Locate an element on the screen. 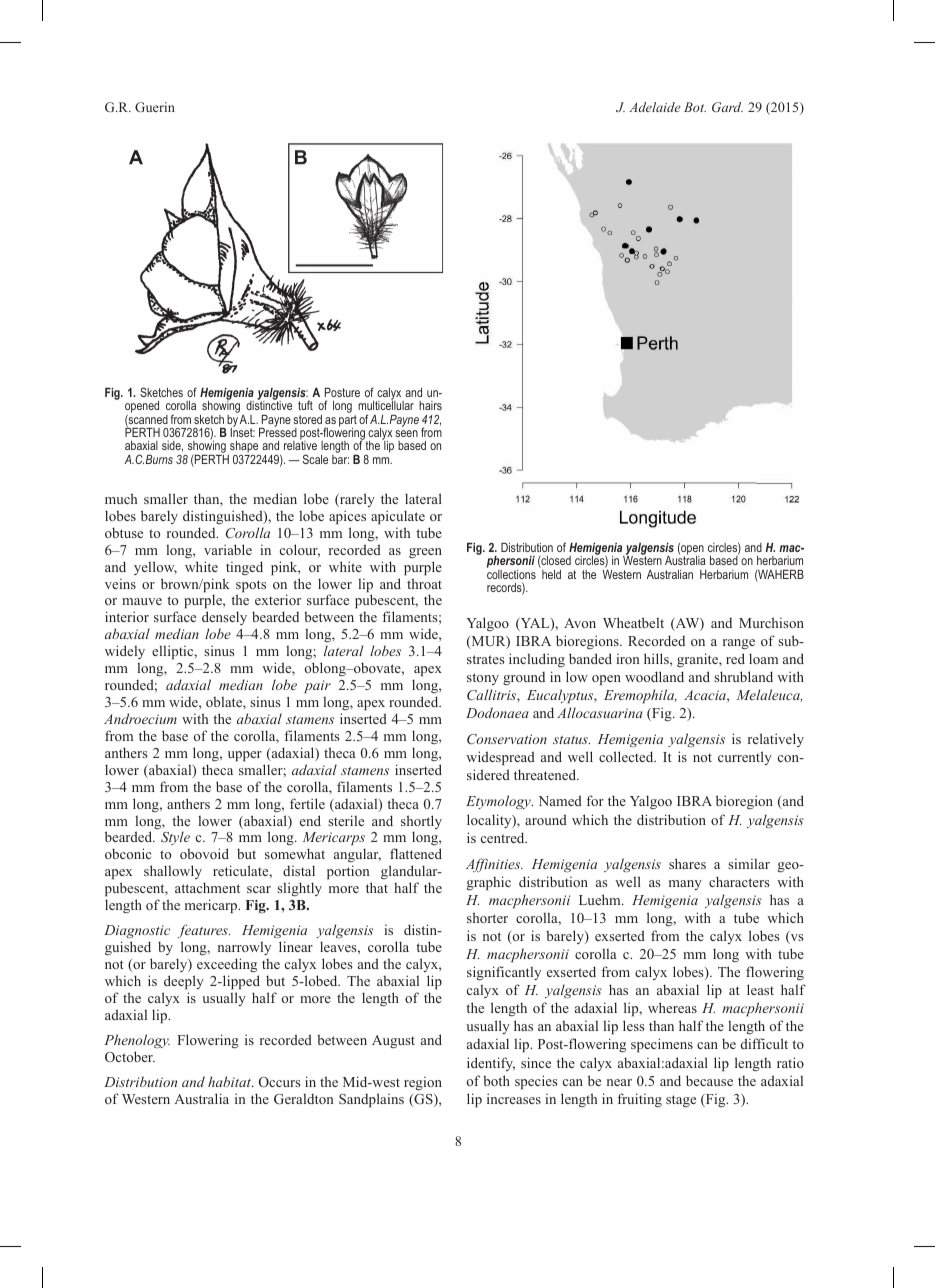 The width and height of the screenshot is (935, 1288). Gard is located at coordinates (727, 107).
